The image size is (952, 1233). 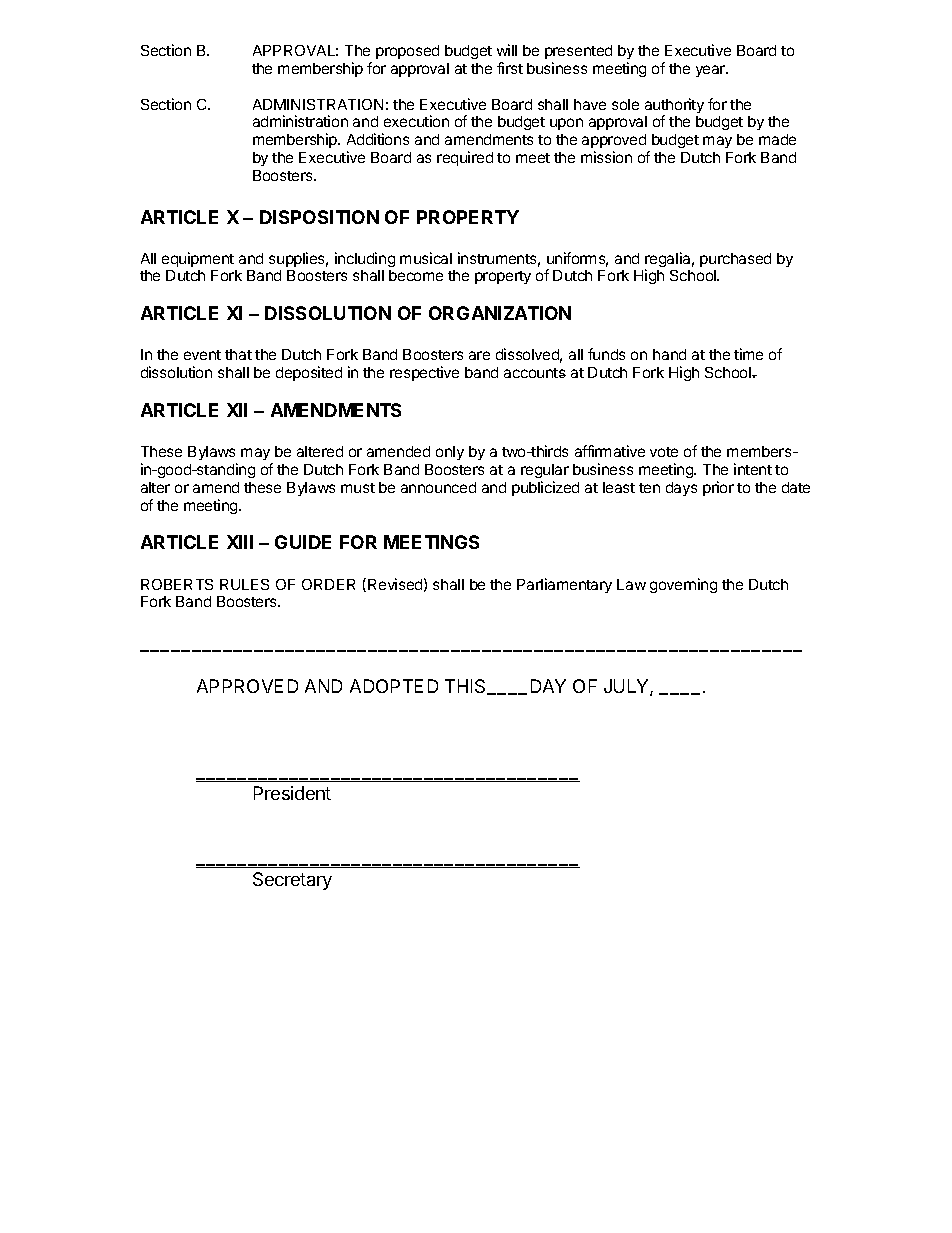 I want to click on first, so click(x=510, y=68).
